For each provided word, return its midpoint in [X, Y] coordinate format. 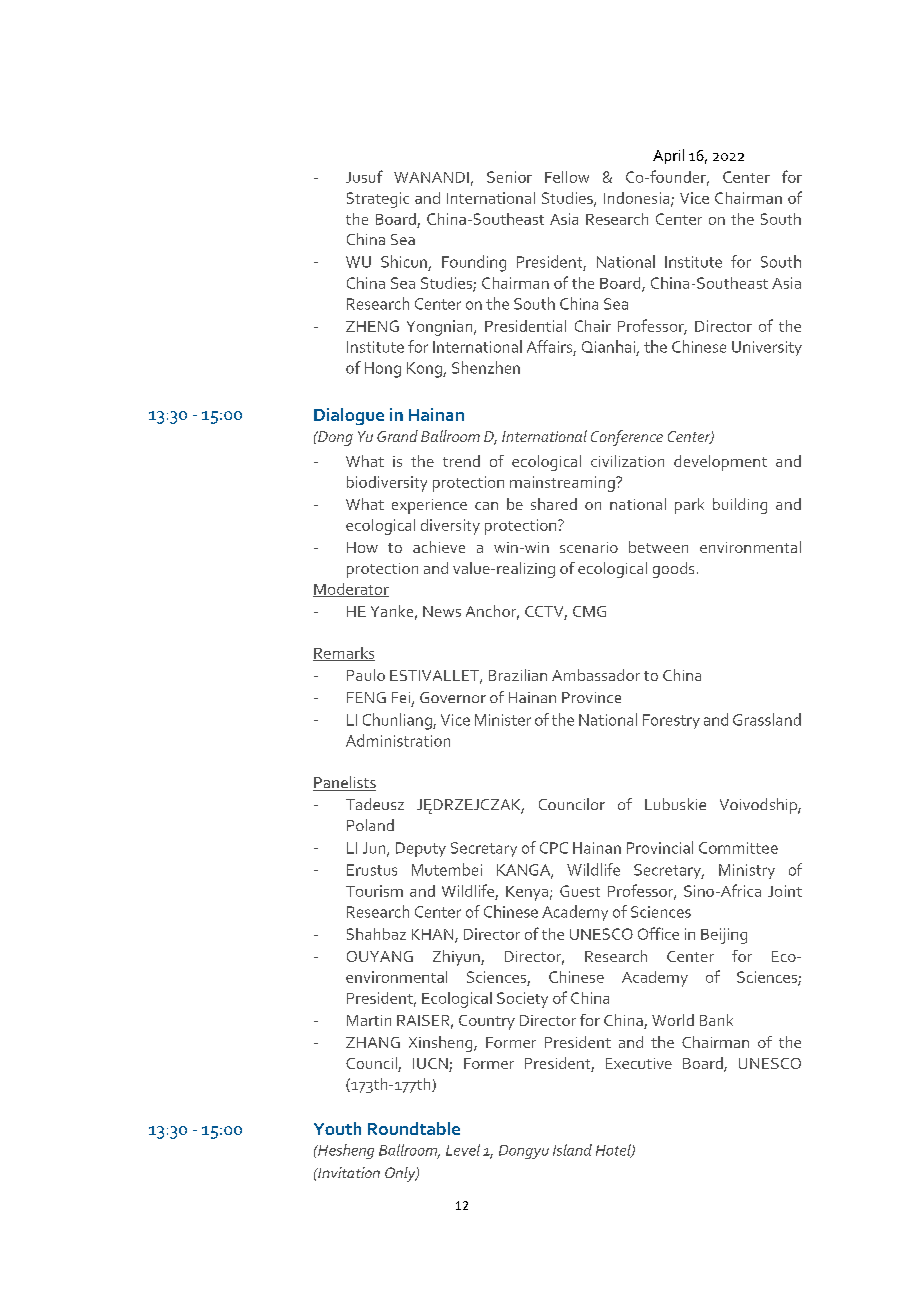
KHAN [434, 935]
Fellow [567, 177]
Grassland [767, 719]
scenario [589, 547]
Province [591, 697]
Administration [398, 740]
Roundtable [414, 1128]
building [740, 506]
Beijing [724, 936]
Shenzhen [486, 367]
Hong [383, 370]
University [767, 348]
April [668, 156]
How [362, 547]
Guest [580, 891]
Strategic [378, 200]
